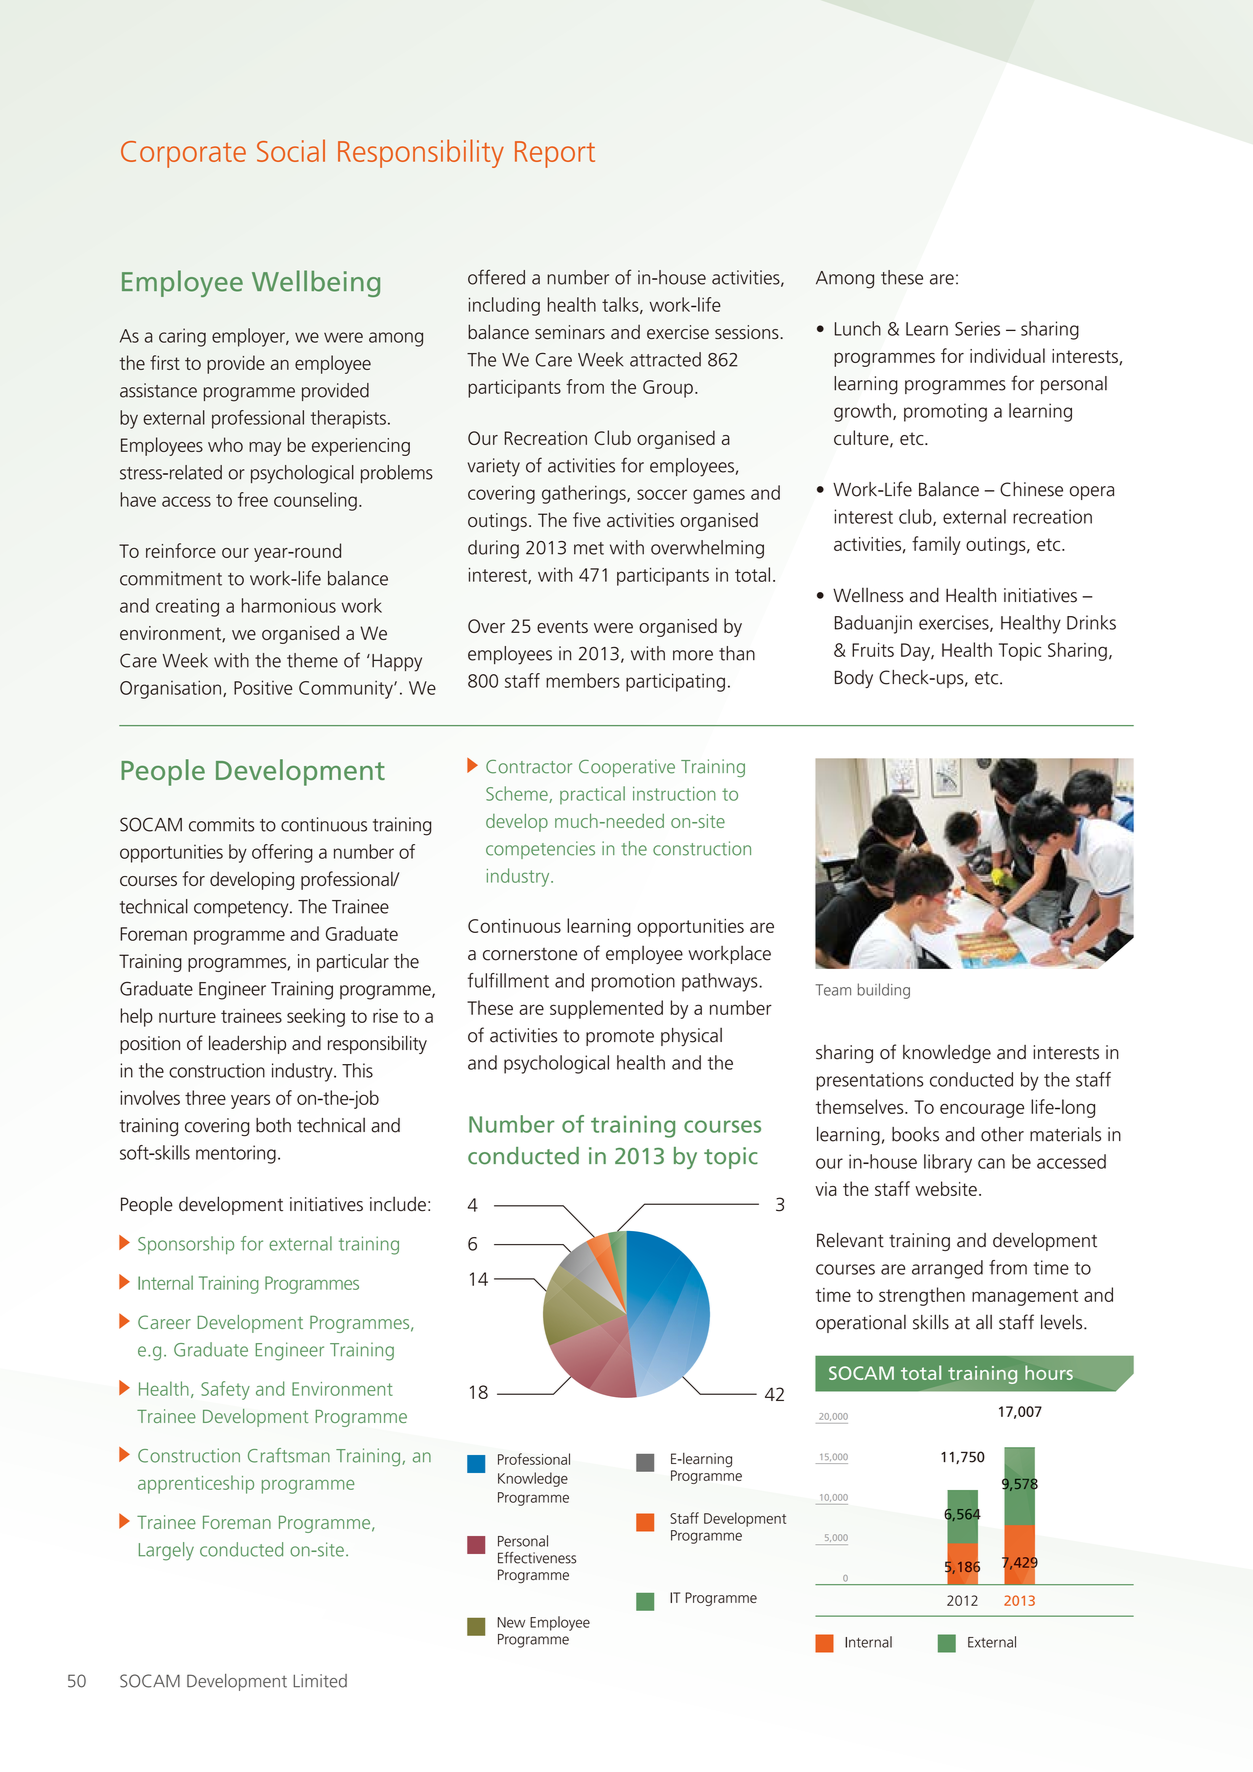  What do you see at coordinates (1049, 1372) in the screenshot?
I see `hours` at bounding box center [1049, 1372].
